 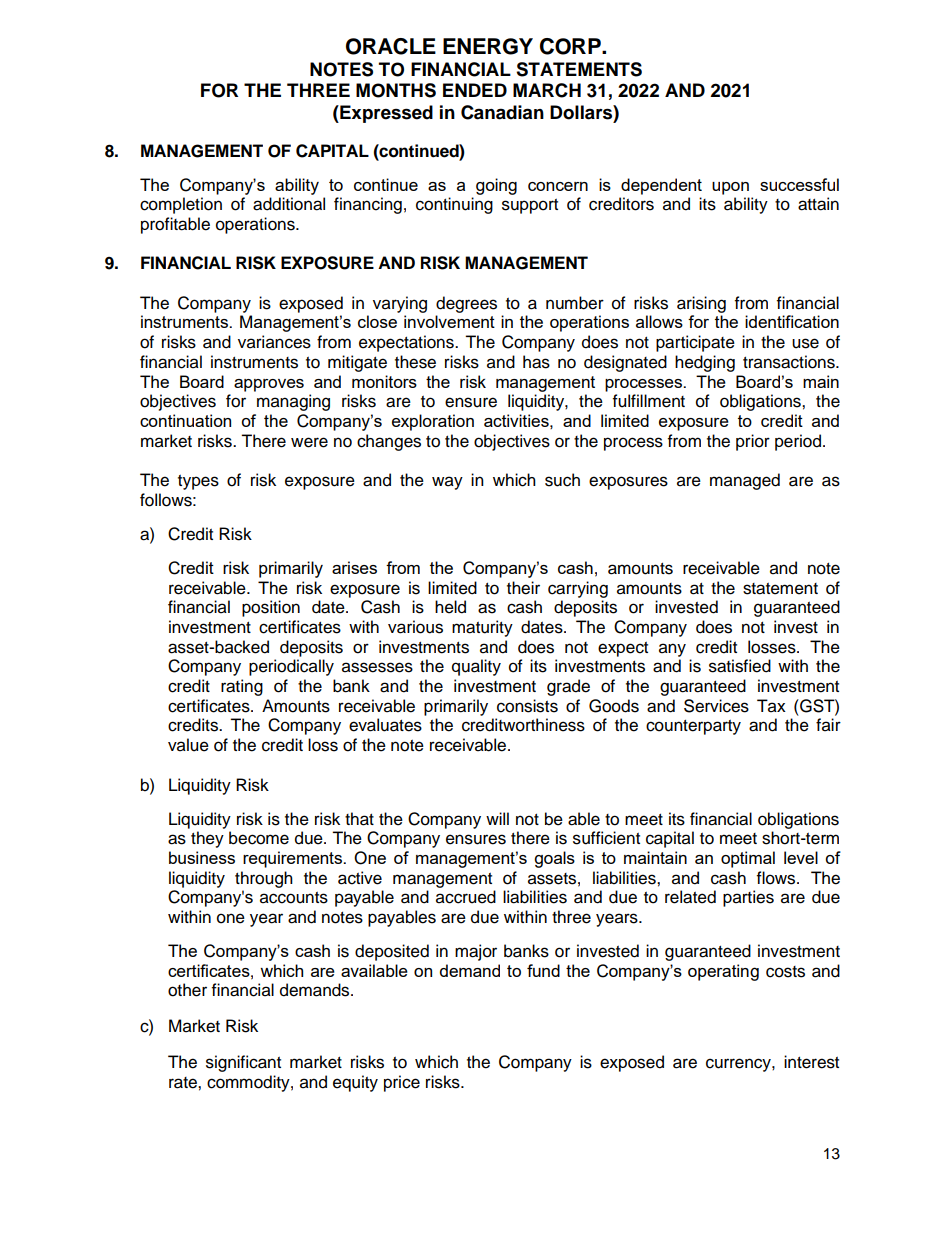 I want to click on consists, so click(x=527, y=706).
